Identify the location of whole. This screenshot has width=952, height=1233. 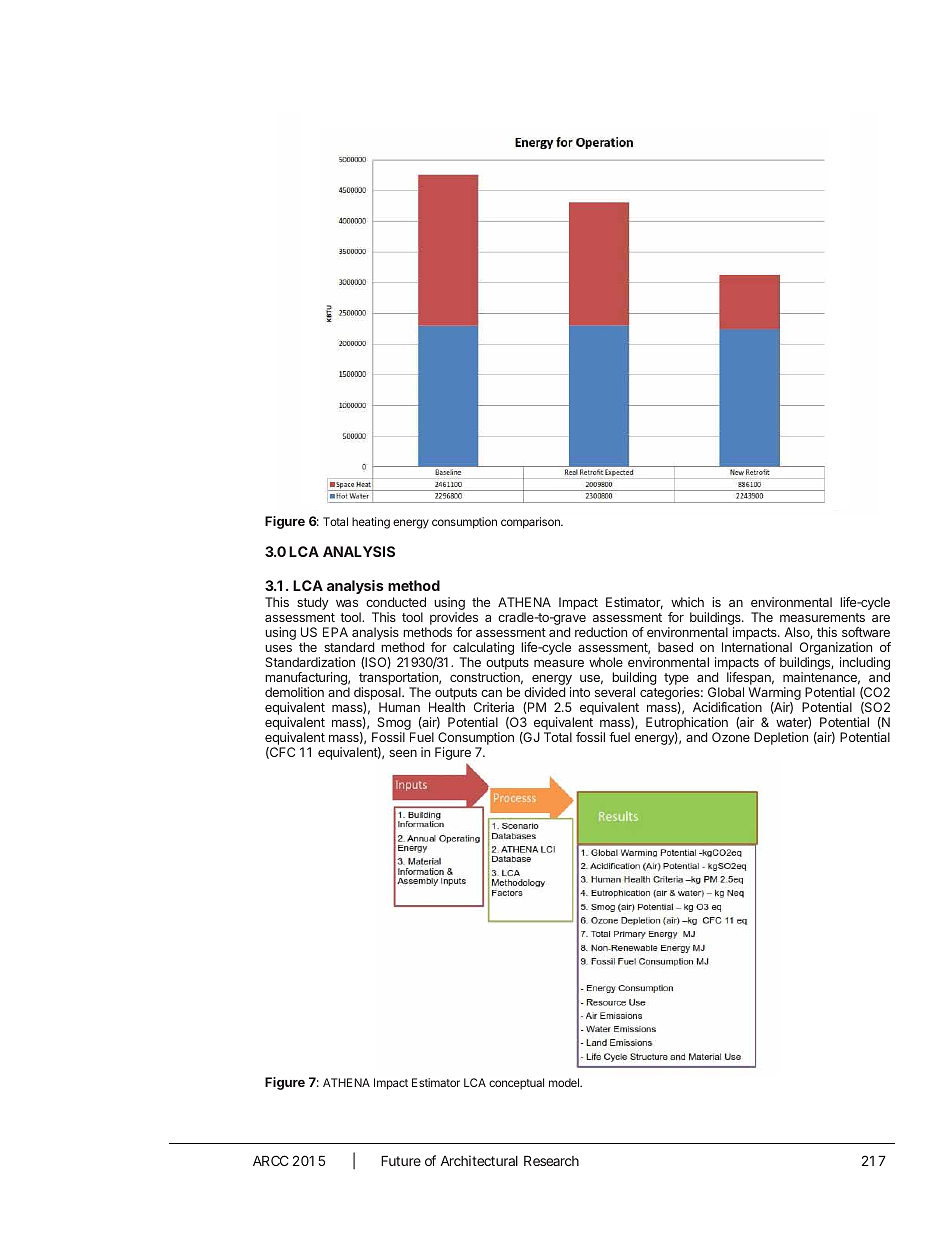
(606, 662).
